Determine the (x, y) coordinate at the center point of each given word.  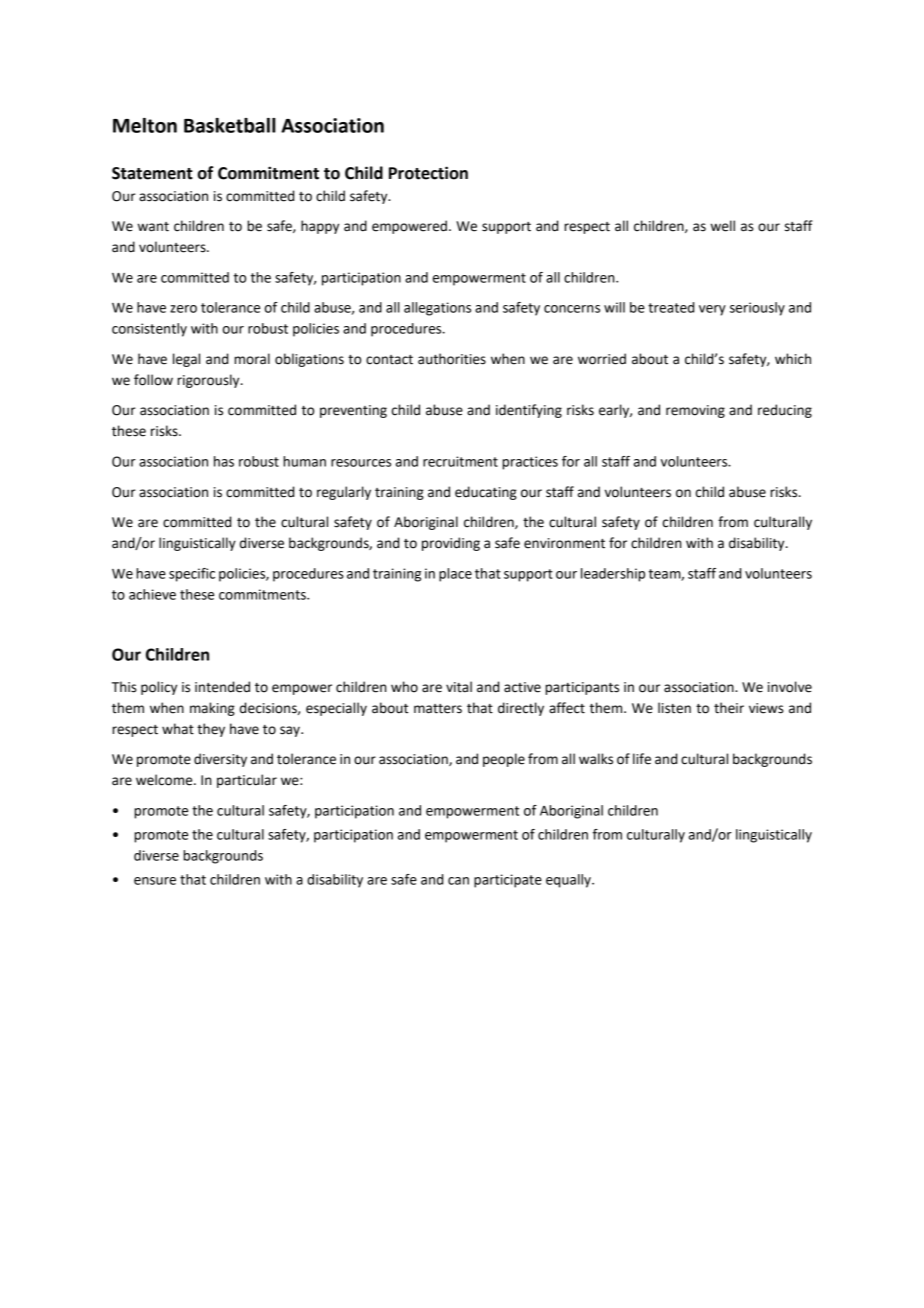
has (224, 461)
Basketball (230, 125)
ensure (155, 881)
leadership (613, 575)
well (723, 226)
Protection (428, 173)
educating (486, 493)
